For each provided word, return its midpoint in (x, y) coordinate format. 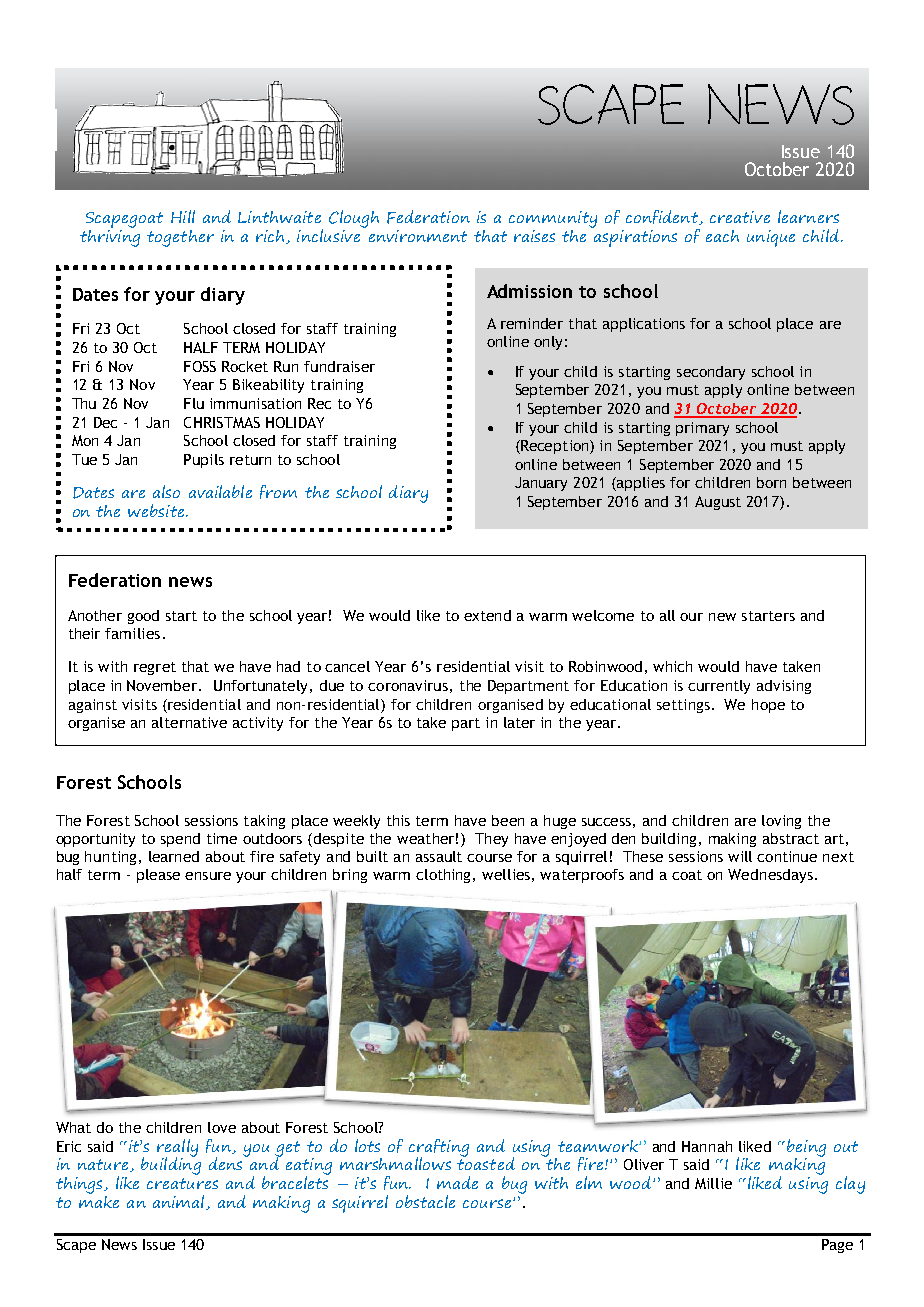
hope (768, 706)
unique (771, 238)
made (457, 1182)
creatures (182, 1183)
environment (418, 236)
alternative (189, 722)
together (180, 238)
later (519, 722)
